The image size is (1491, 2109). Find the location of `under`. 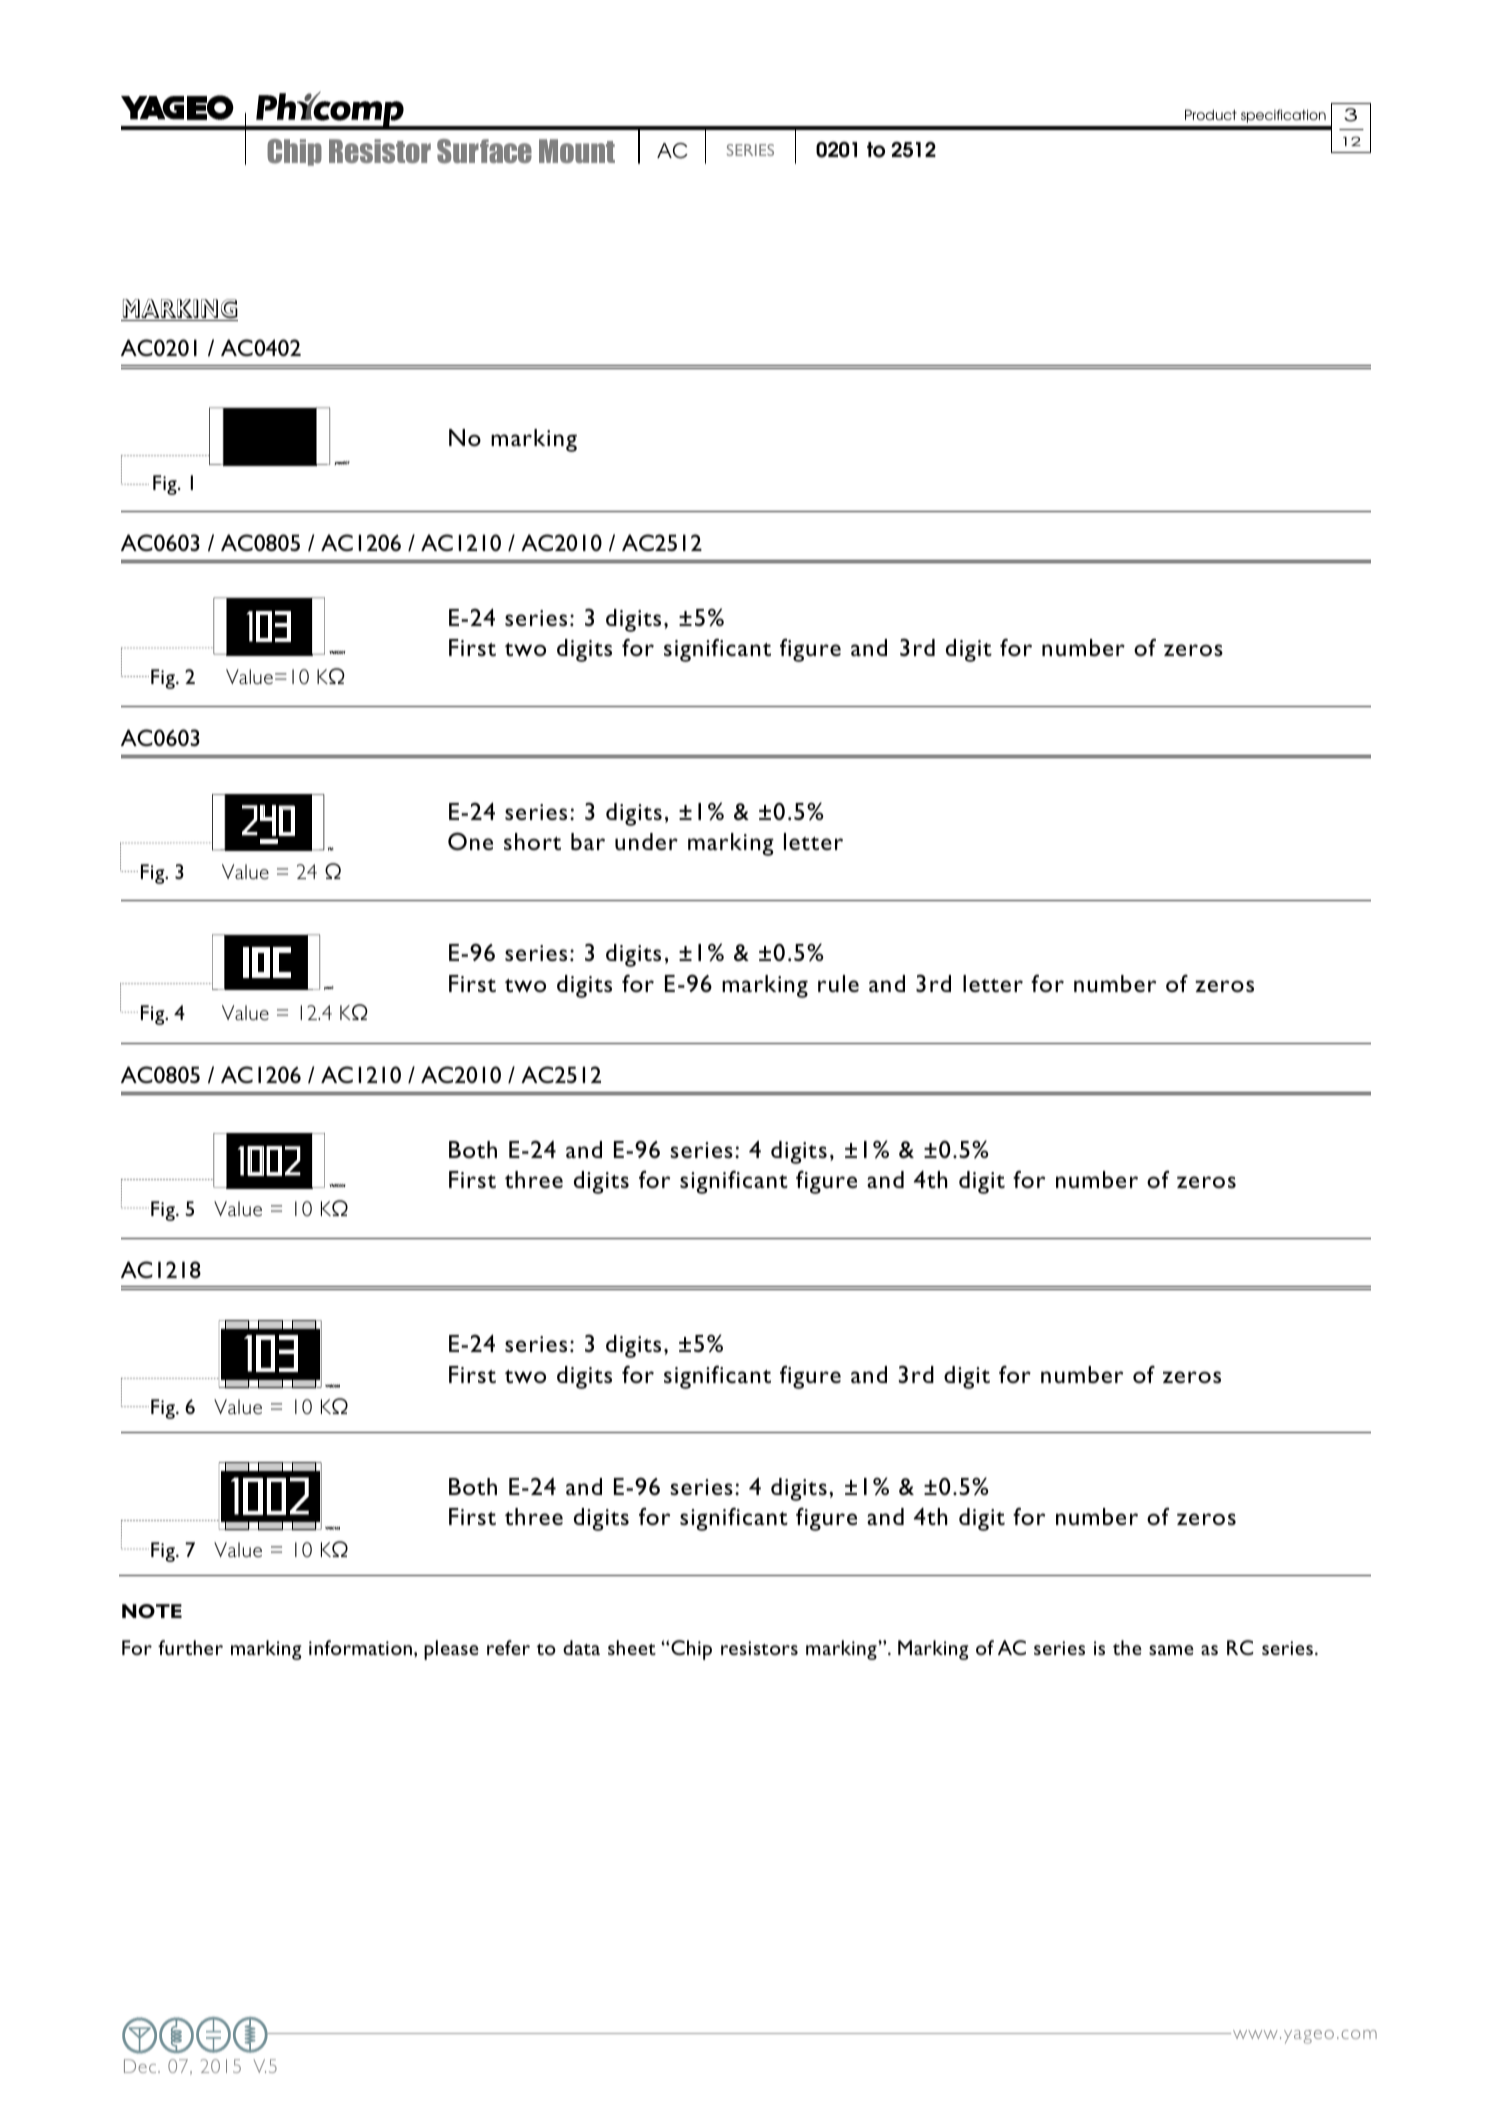

under is located at coordinates (646, 841).
